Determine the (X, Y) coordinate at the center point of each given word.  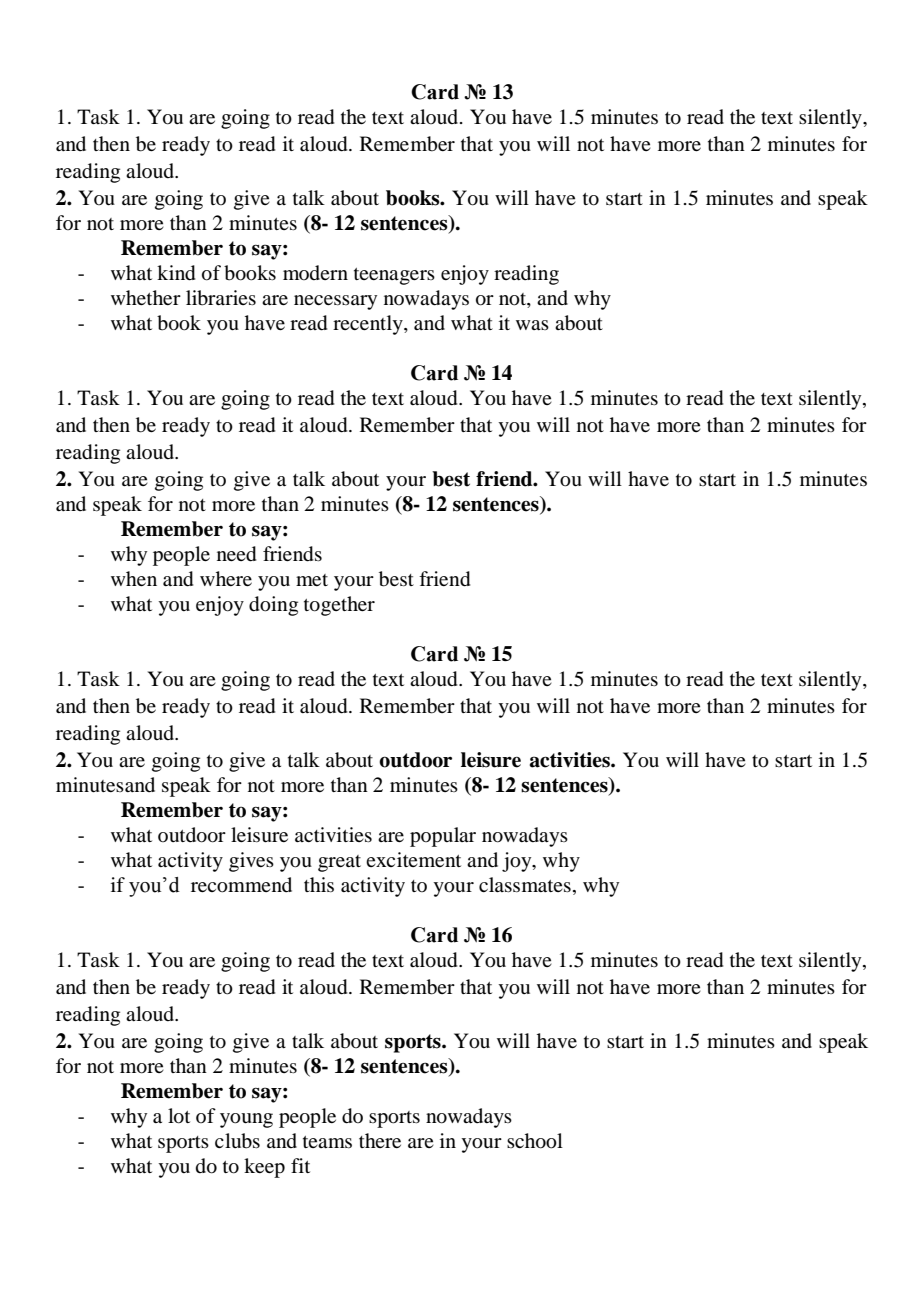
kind (176, 273)
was (532, 325)
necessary (335, 302)
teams (327, 1142)
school (535, 1141)
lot (179, 1116)
